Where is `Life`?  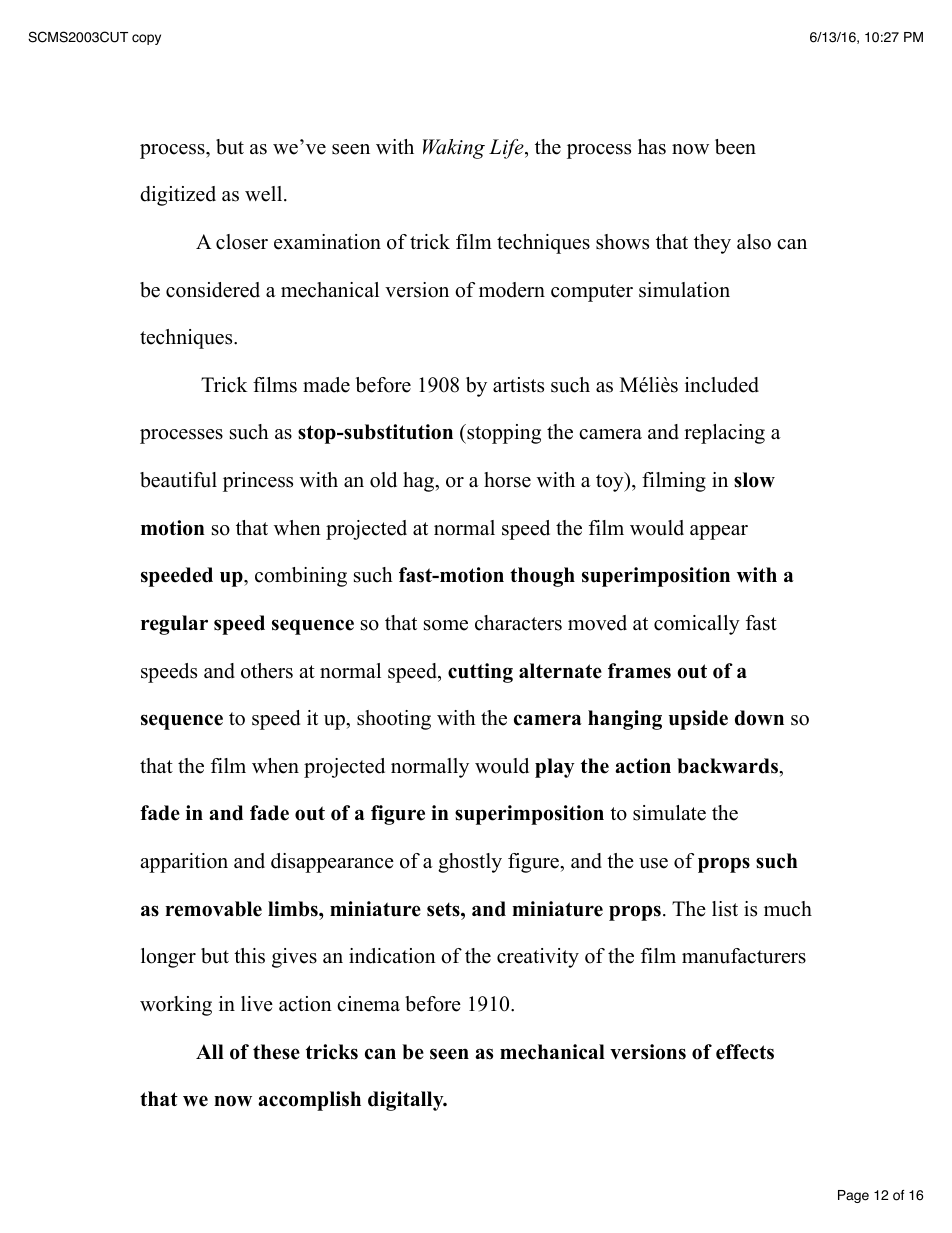
Life is located at coordinates (507, 149).
